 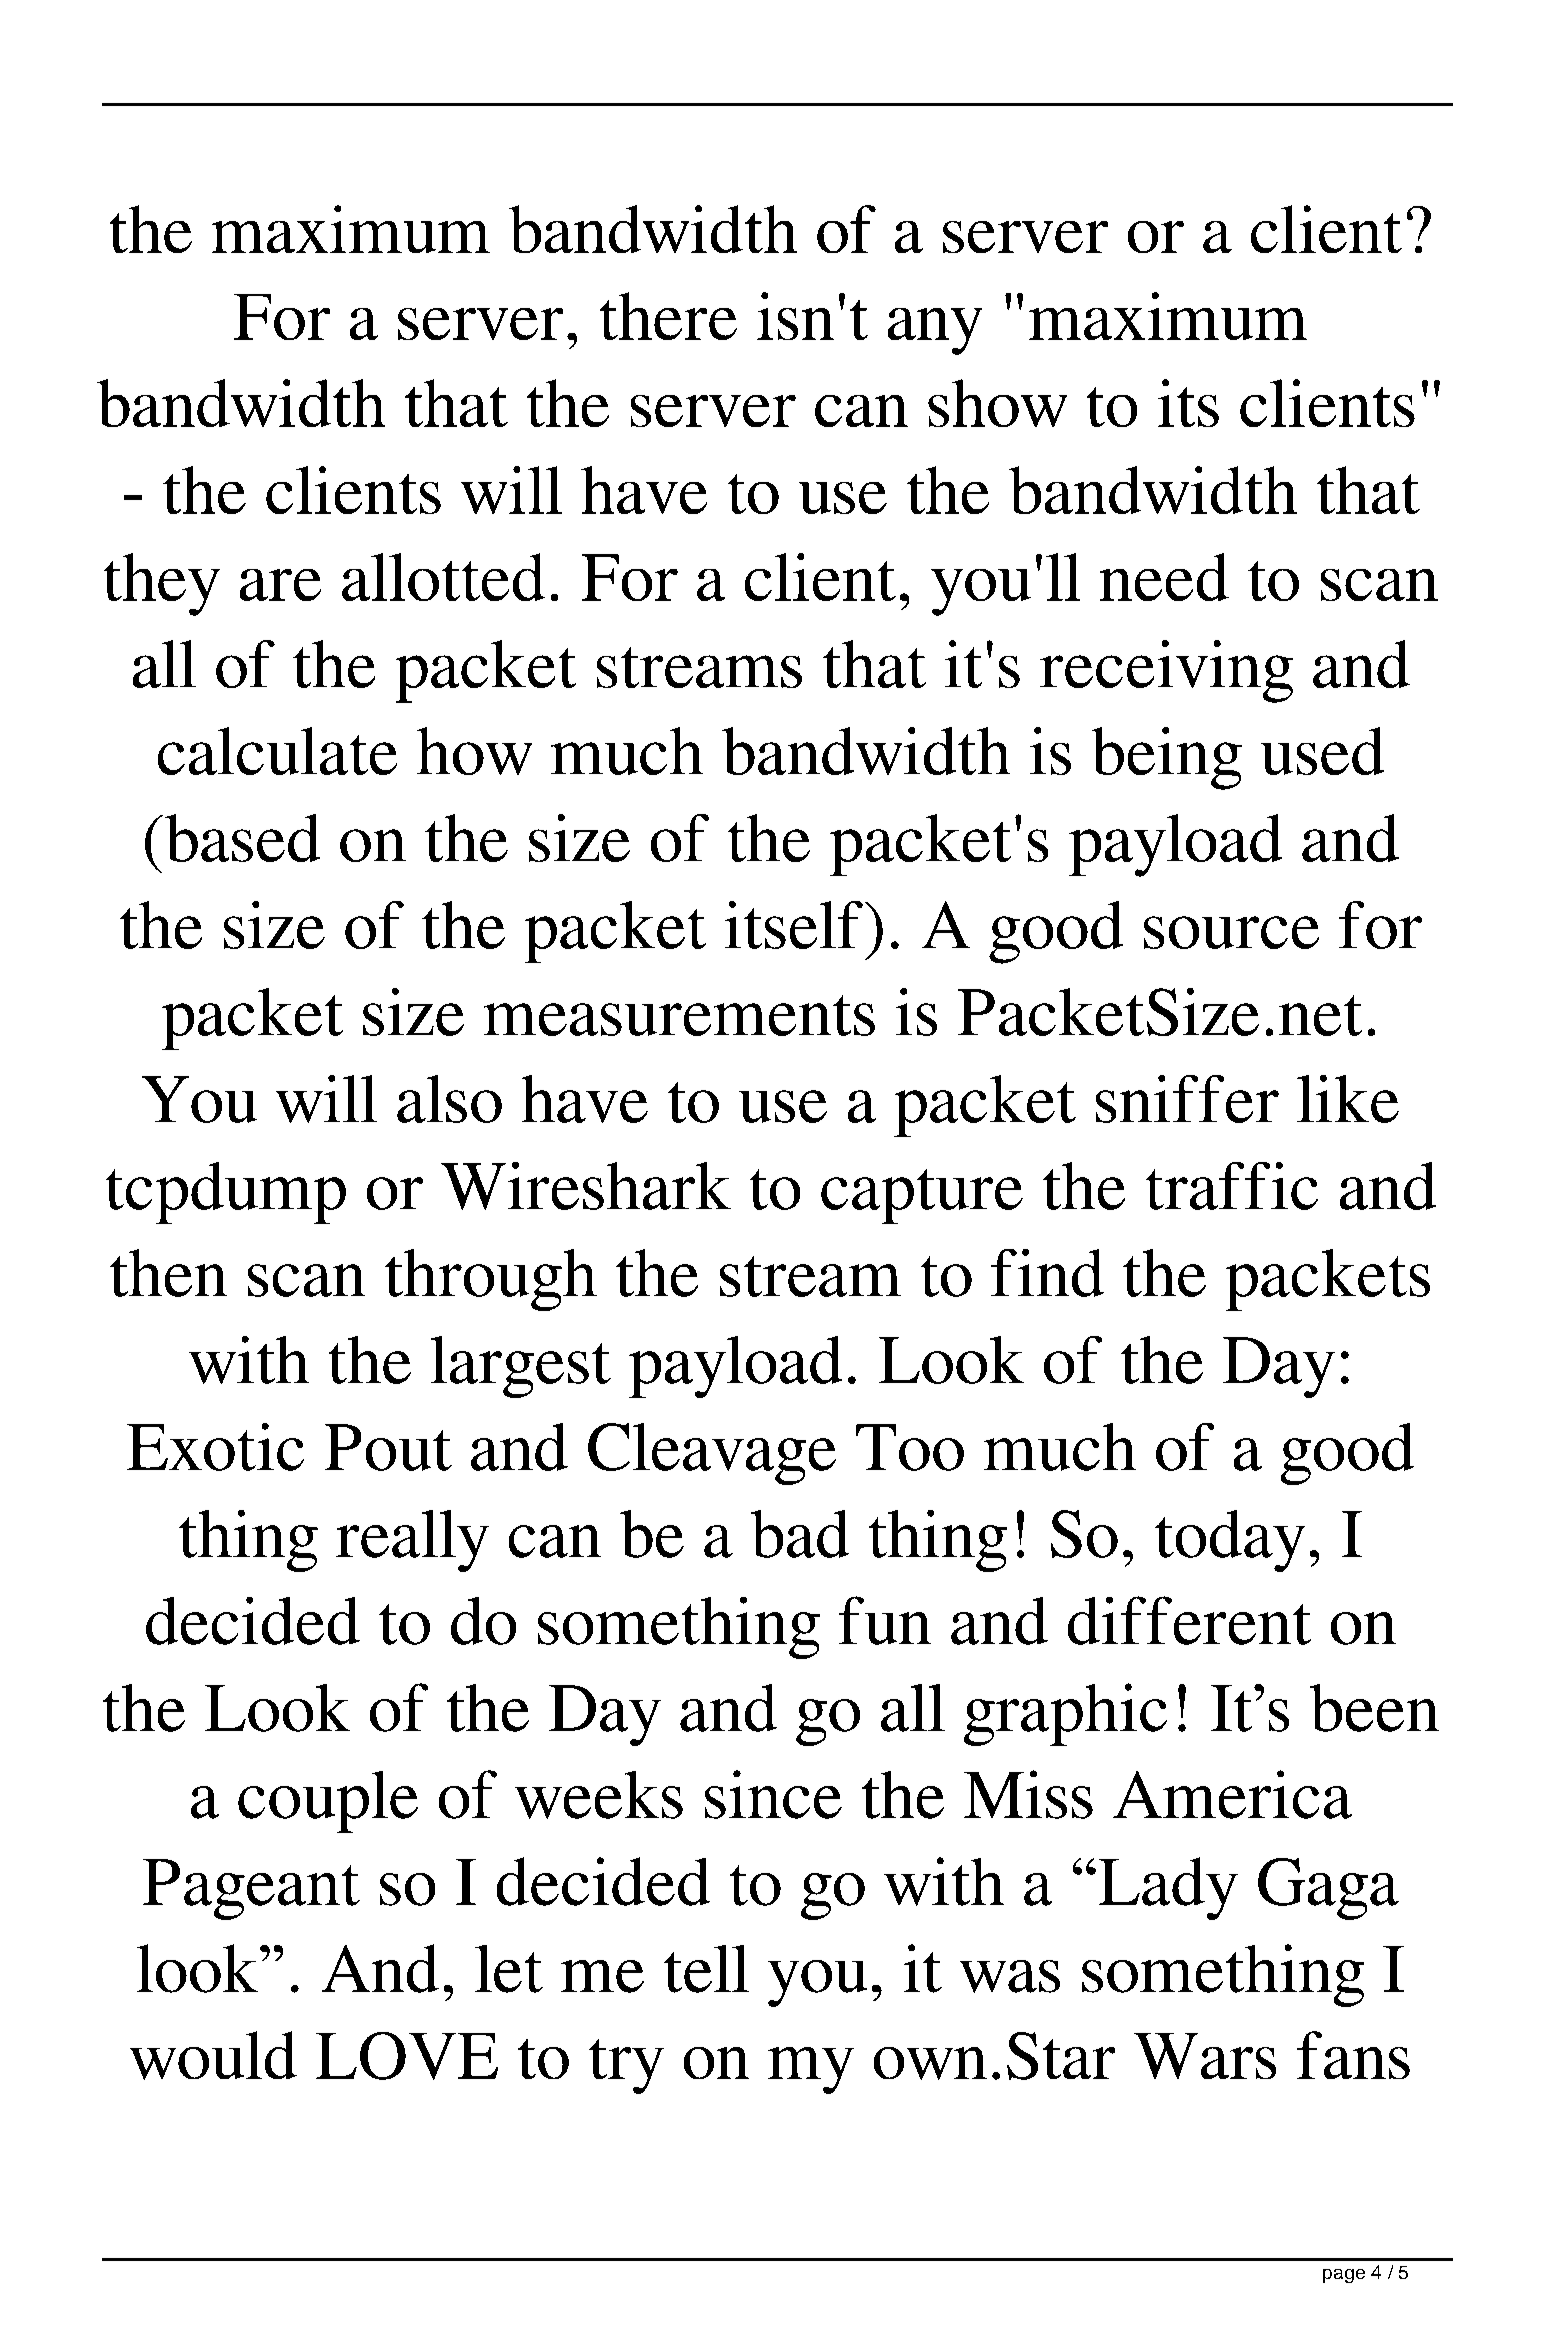 I want to click on Wars, so click(x=1205, y=2056).
